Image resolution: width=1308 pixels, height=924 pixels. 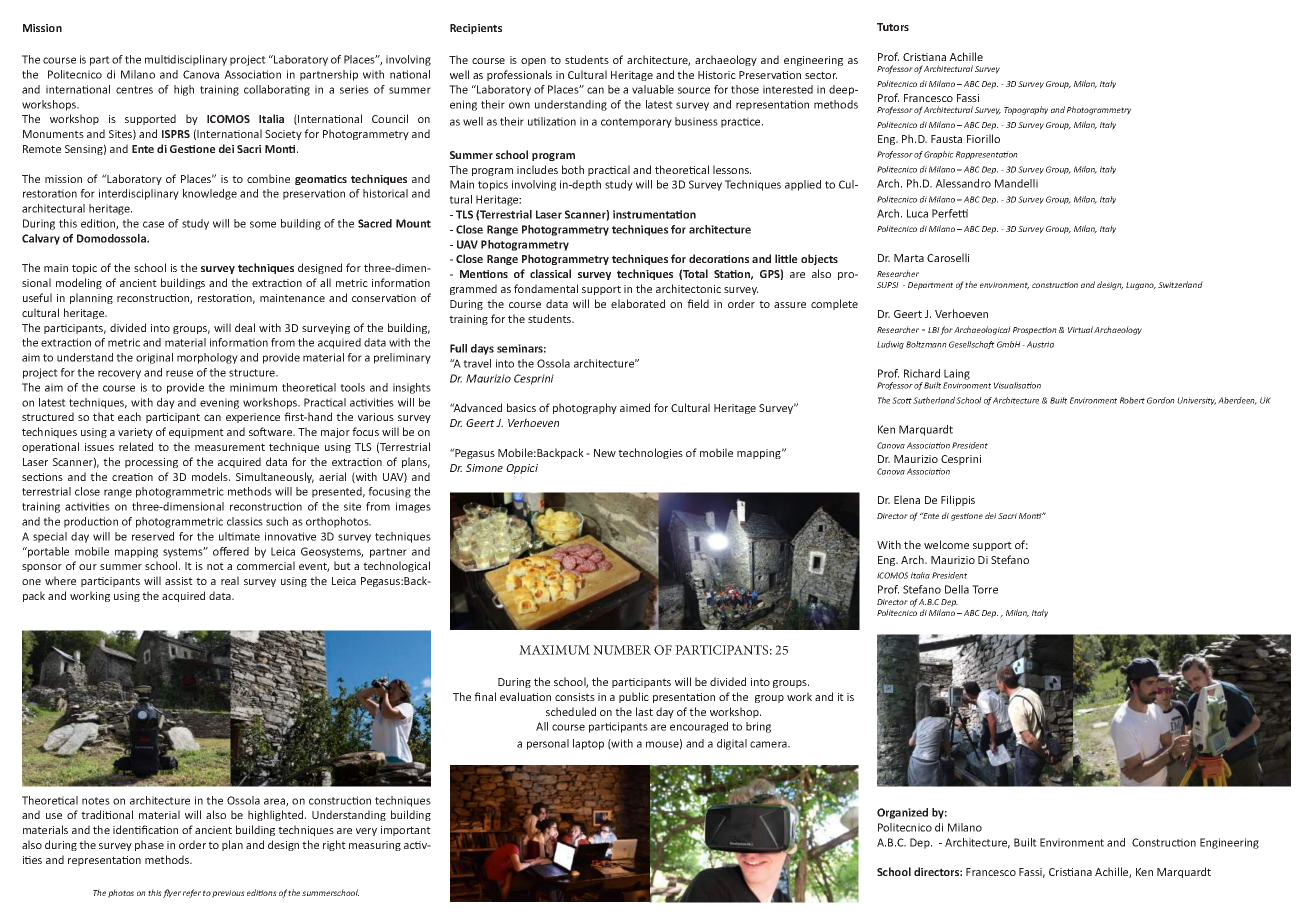 What do you see at coordinates (186, 60) in the screenshot?
I see `multidisciplinary` at bounding box center [186, 60].
